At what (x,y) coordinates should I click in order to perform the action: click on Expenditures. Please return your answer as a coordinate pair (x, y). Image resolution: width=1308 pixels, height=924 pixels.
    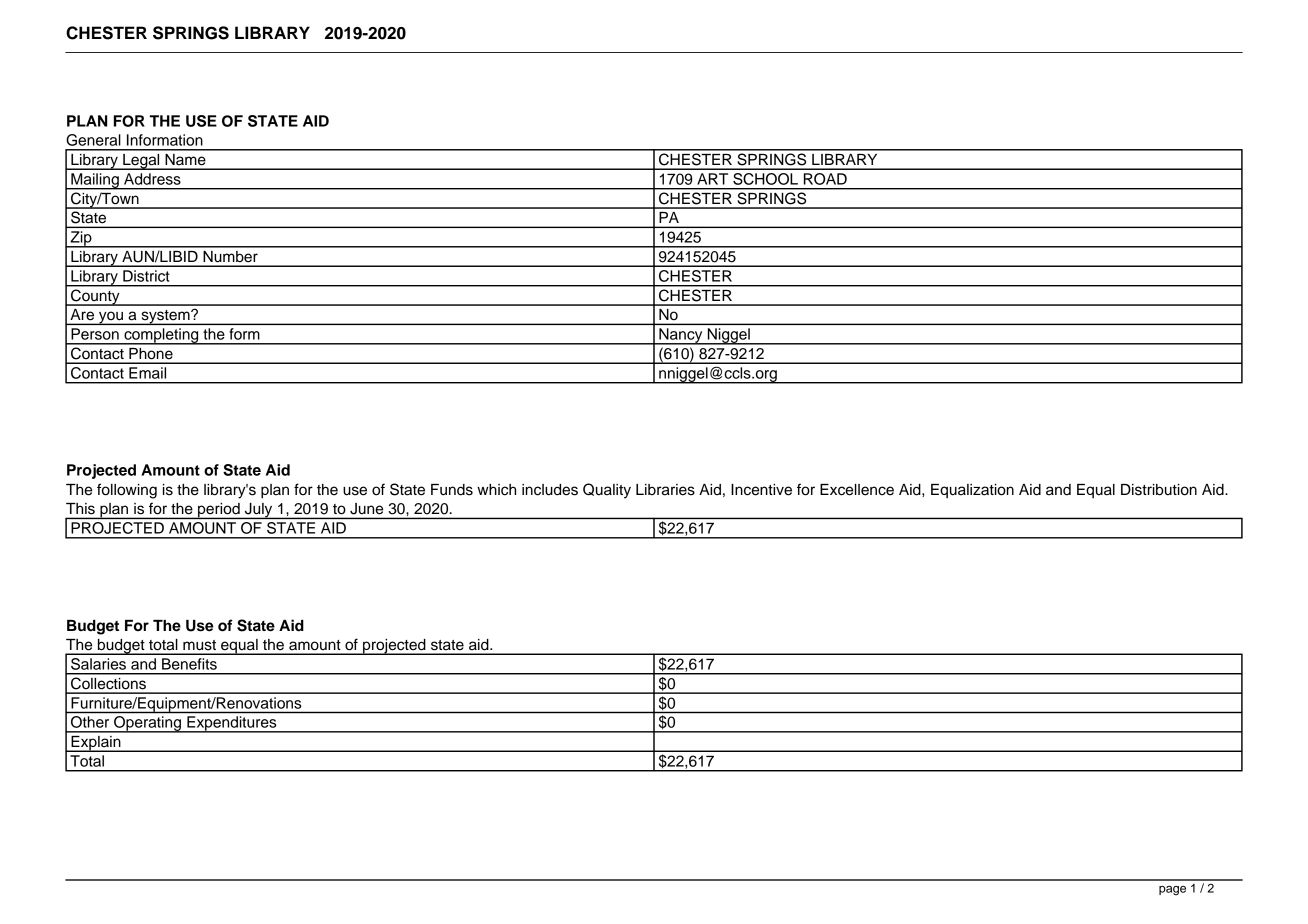
    Looking at the image, I should click on (232, 724).
